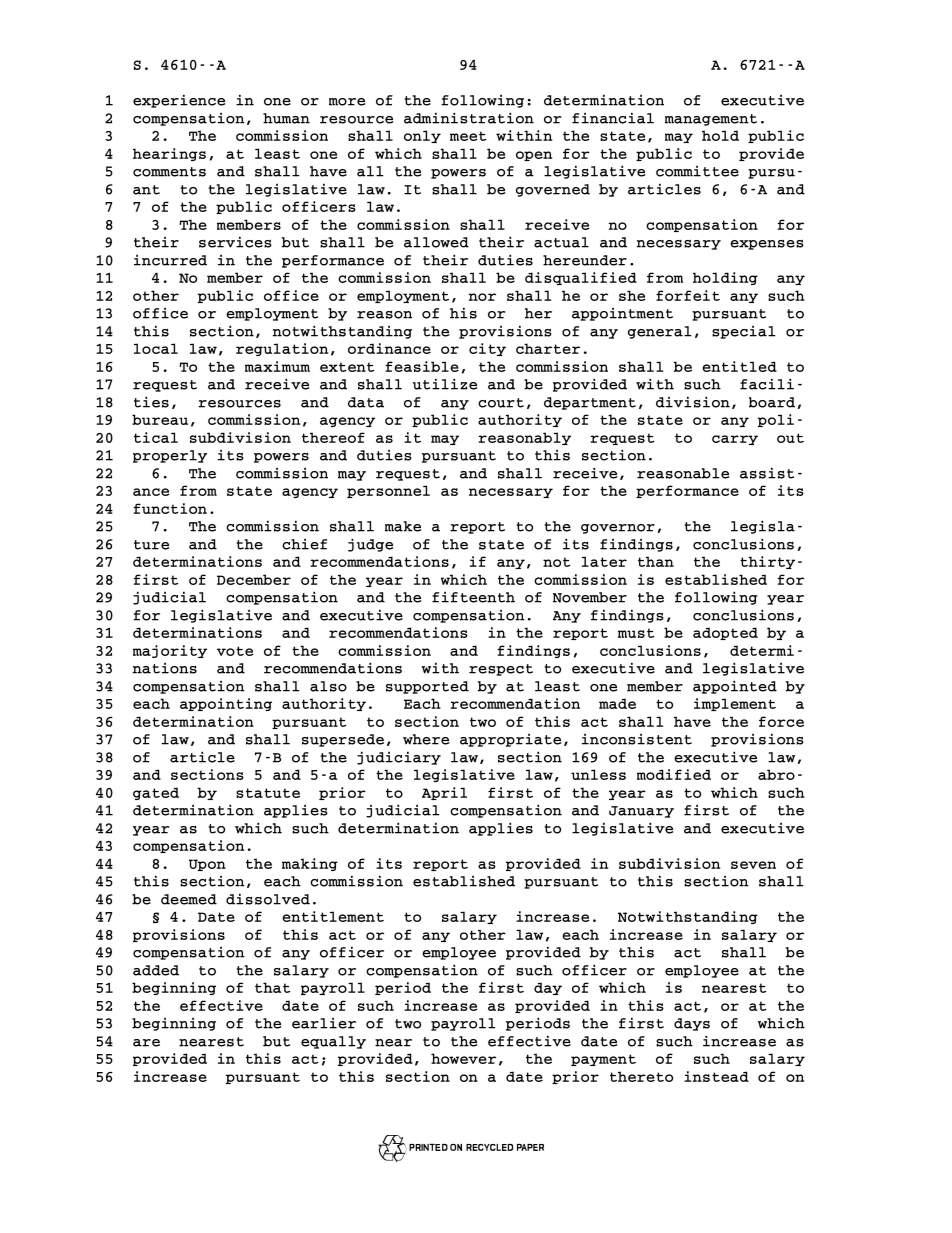 This screenshot has height=1233, width=952. What do you see at coordinates (254, 579) in the screenshot?
I see `December` at bounding box center [254, 579].
